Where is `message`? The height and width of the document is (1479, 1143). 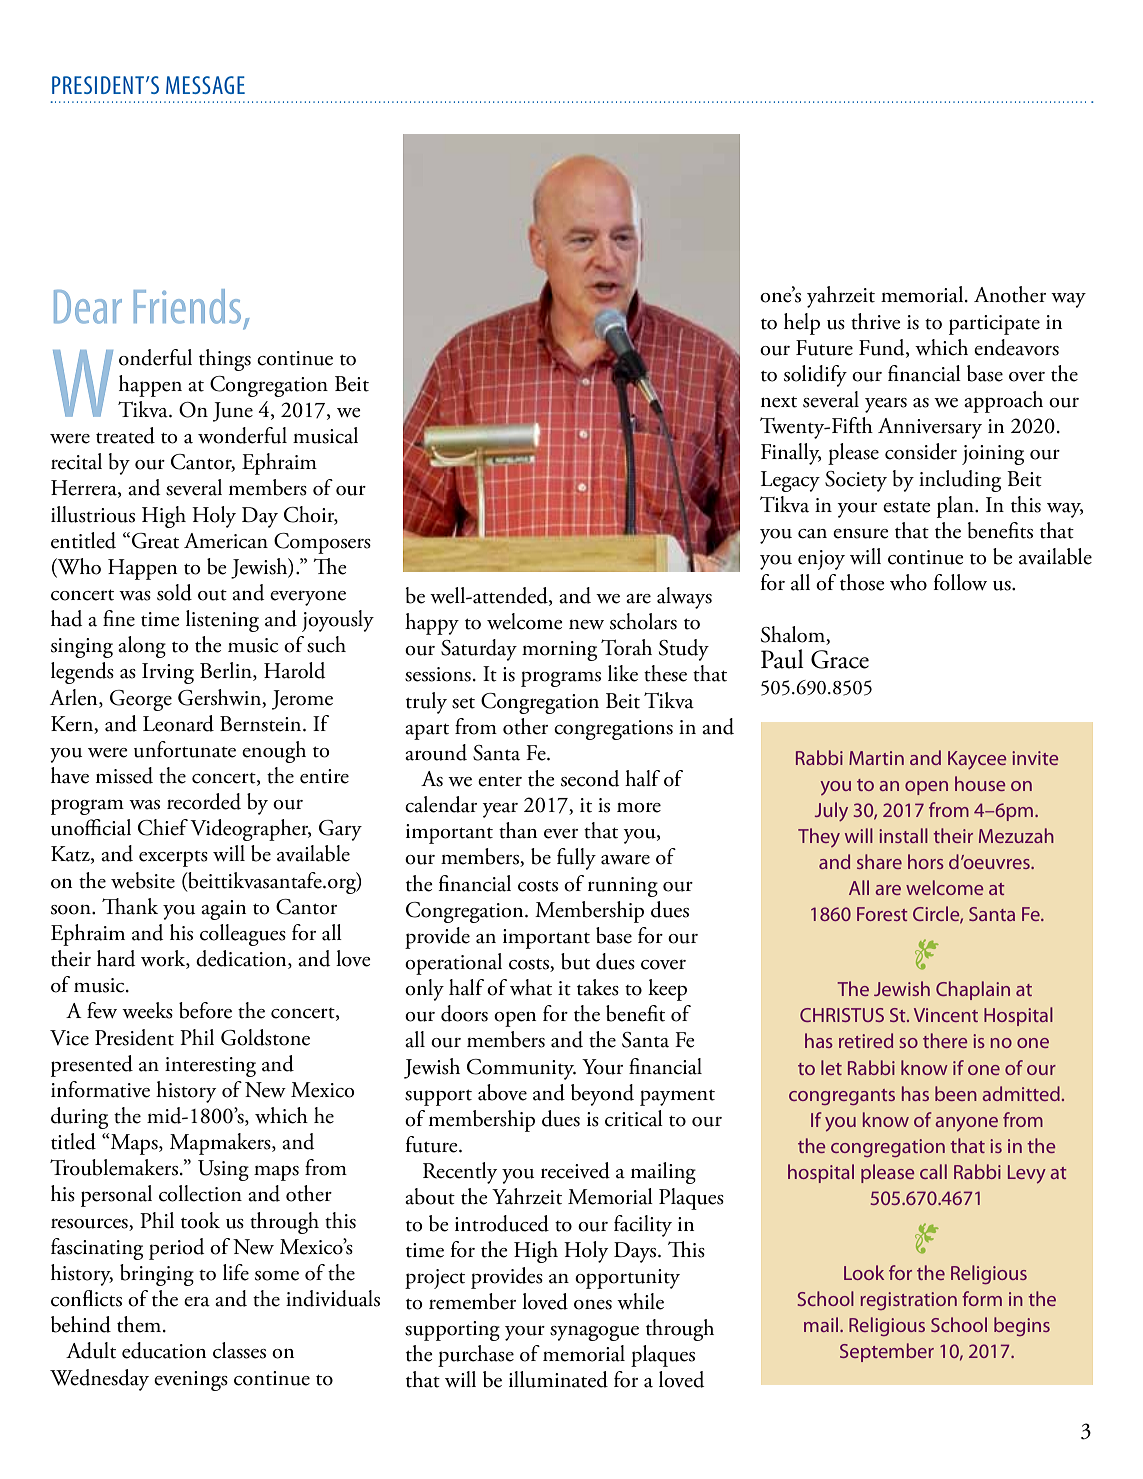
message is located at coordinates (205, 85).
